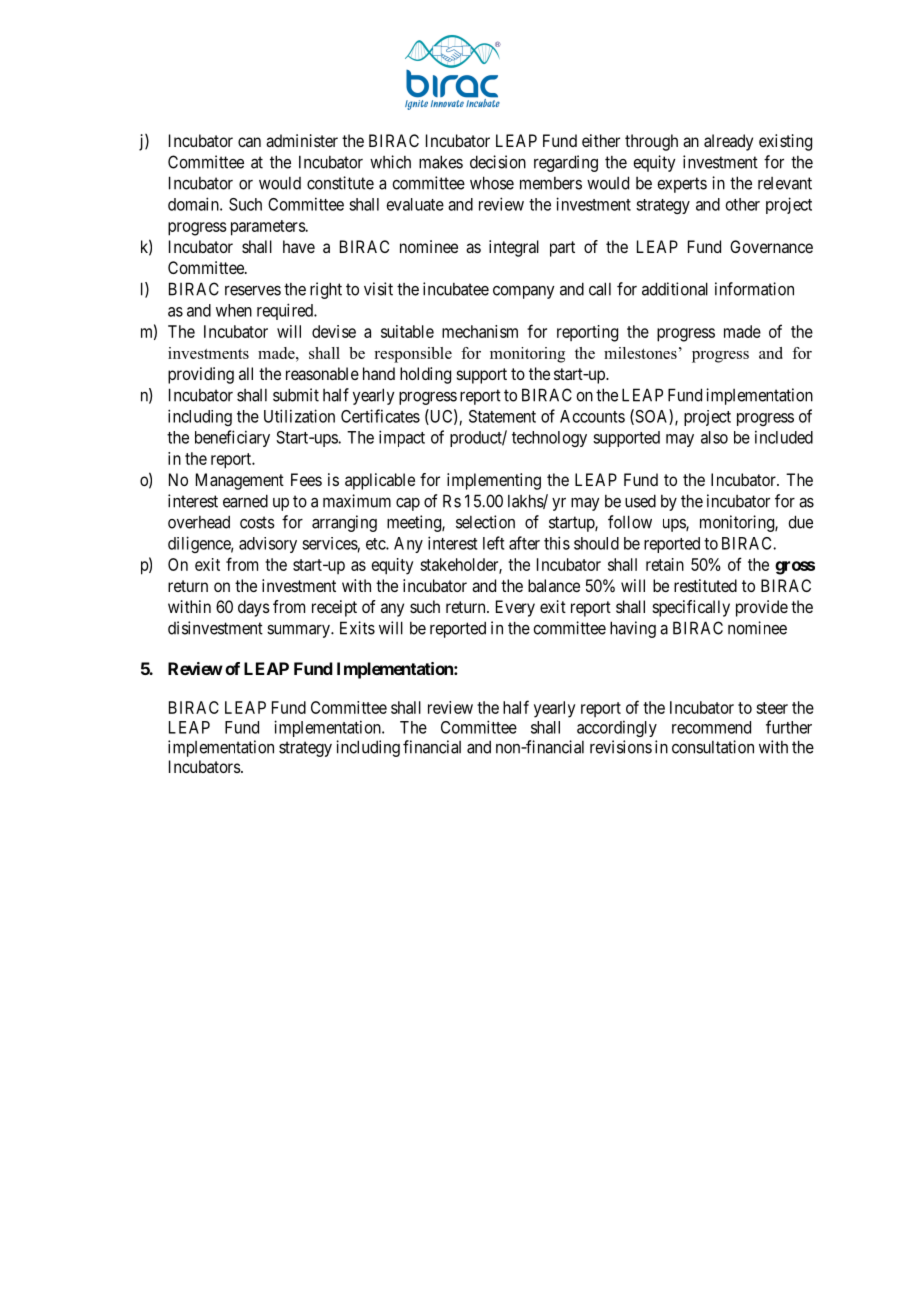 This screenshot has width=924, height=1307. What do you see at coordinates (232, 438) in the screenshot?
I see `beneficiary` at bounding box center [232, 438].
